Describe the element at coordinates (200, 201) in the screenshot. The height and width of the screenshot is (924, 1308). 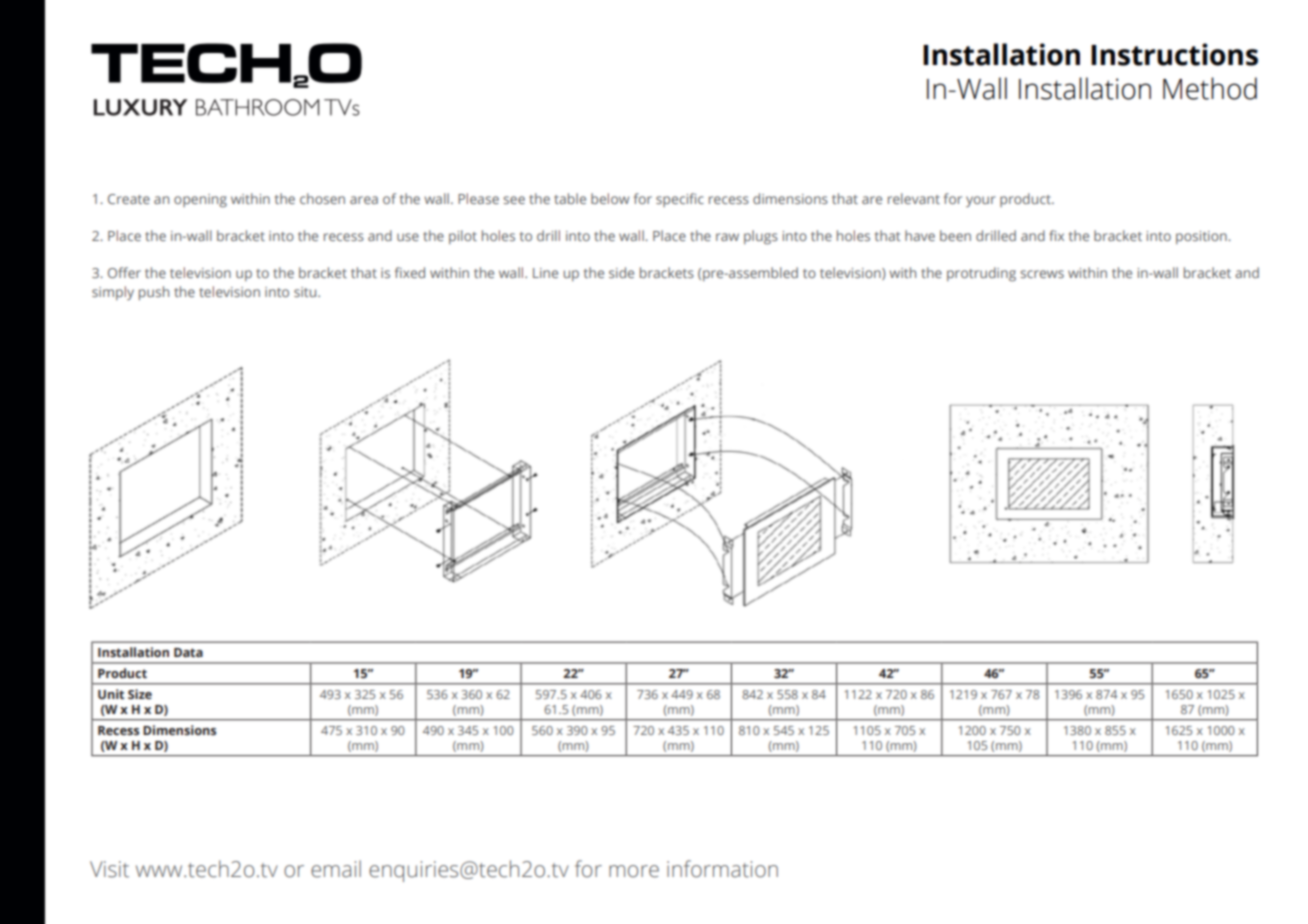
I see `opening` at that location.
